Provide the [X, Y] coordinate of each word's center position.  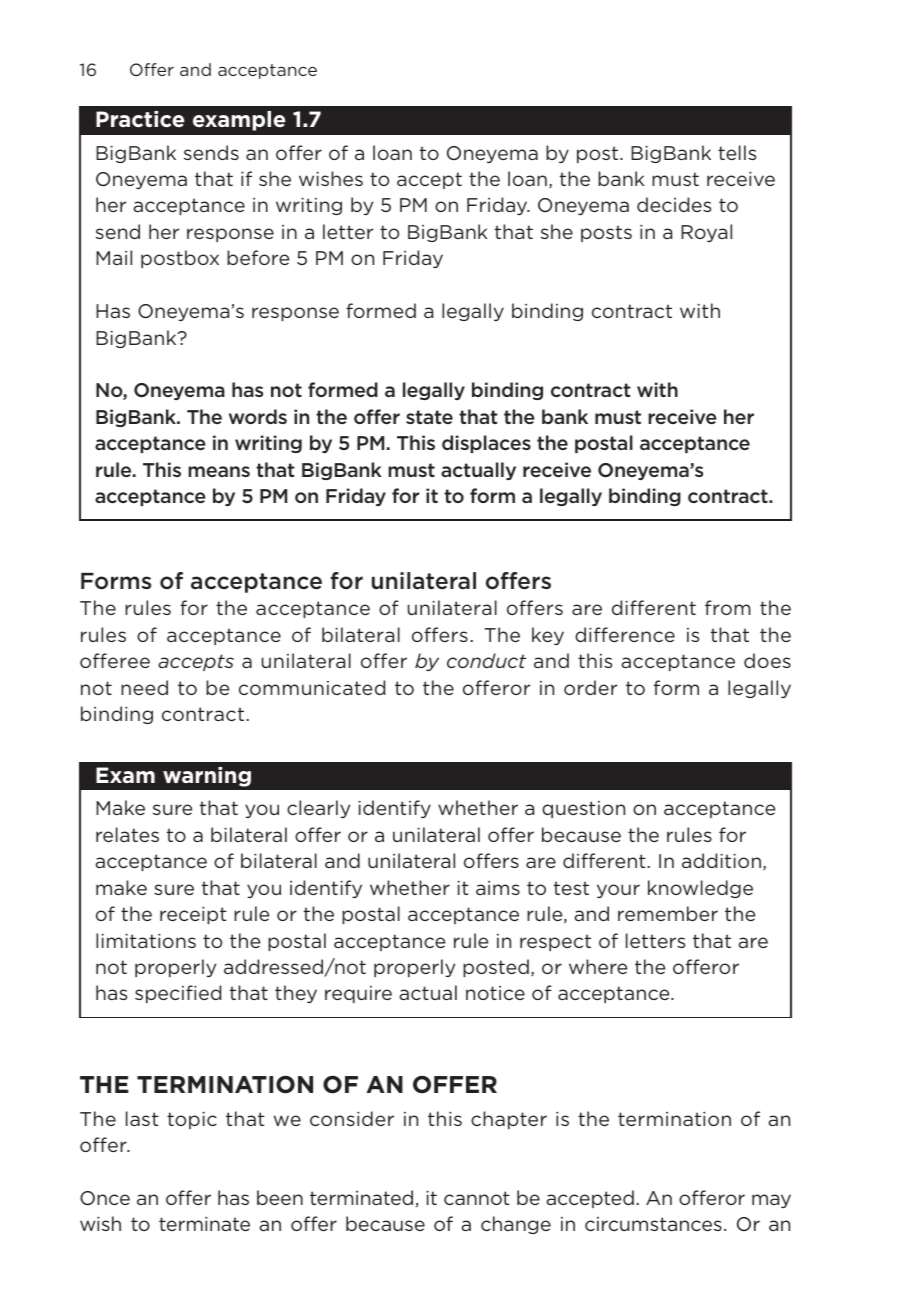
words [258, 416]
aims [498, 888]
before [258, 257]
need [144, 687]
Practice [140, 119]
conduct [486, 660]
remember [668, 913]
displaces [486, 444]
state [429, 417]
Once [105, 1198]
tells [737, 152]
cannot [477, 1198]
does [767, 660]
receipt [193, 915]
